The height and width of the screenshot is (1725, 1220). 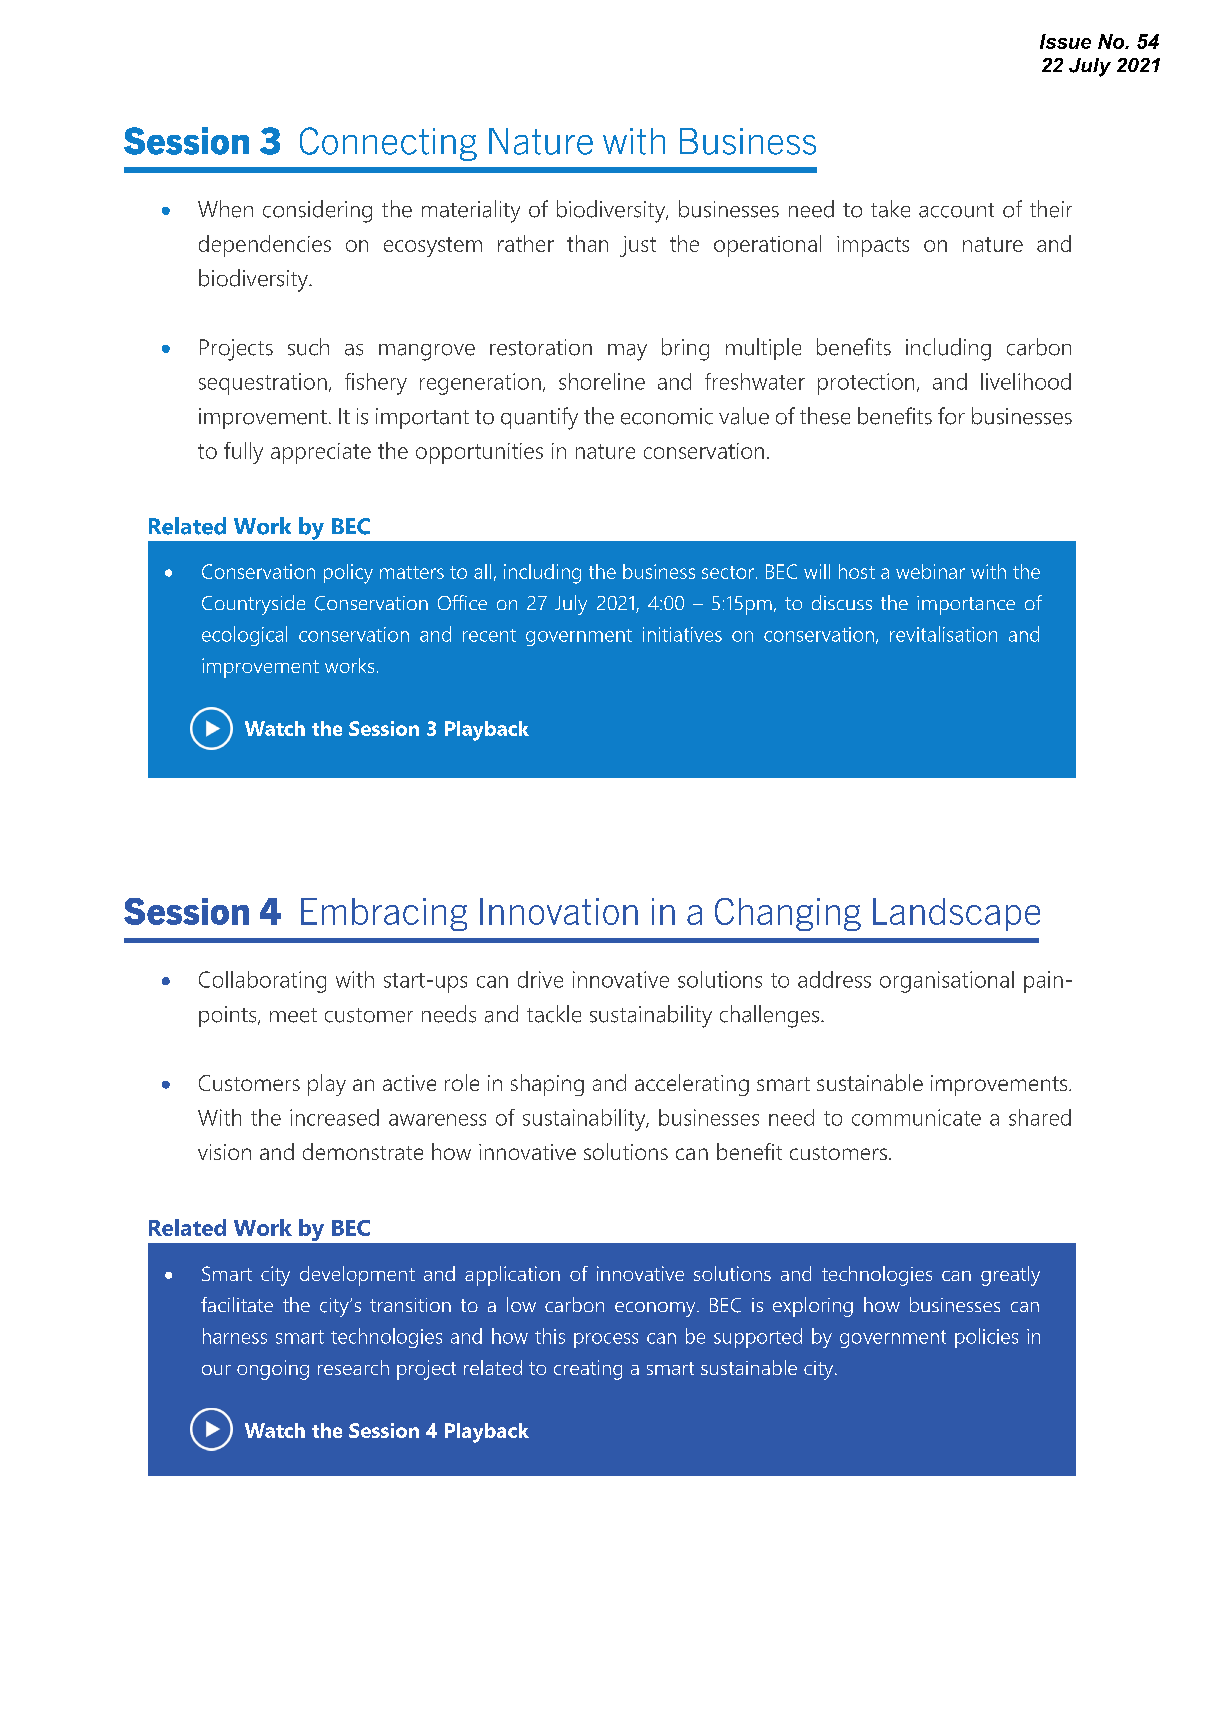 I want to click on Landscape, so click(x=956, y=914).
